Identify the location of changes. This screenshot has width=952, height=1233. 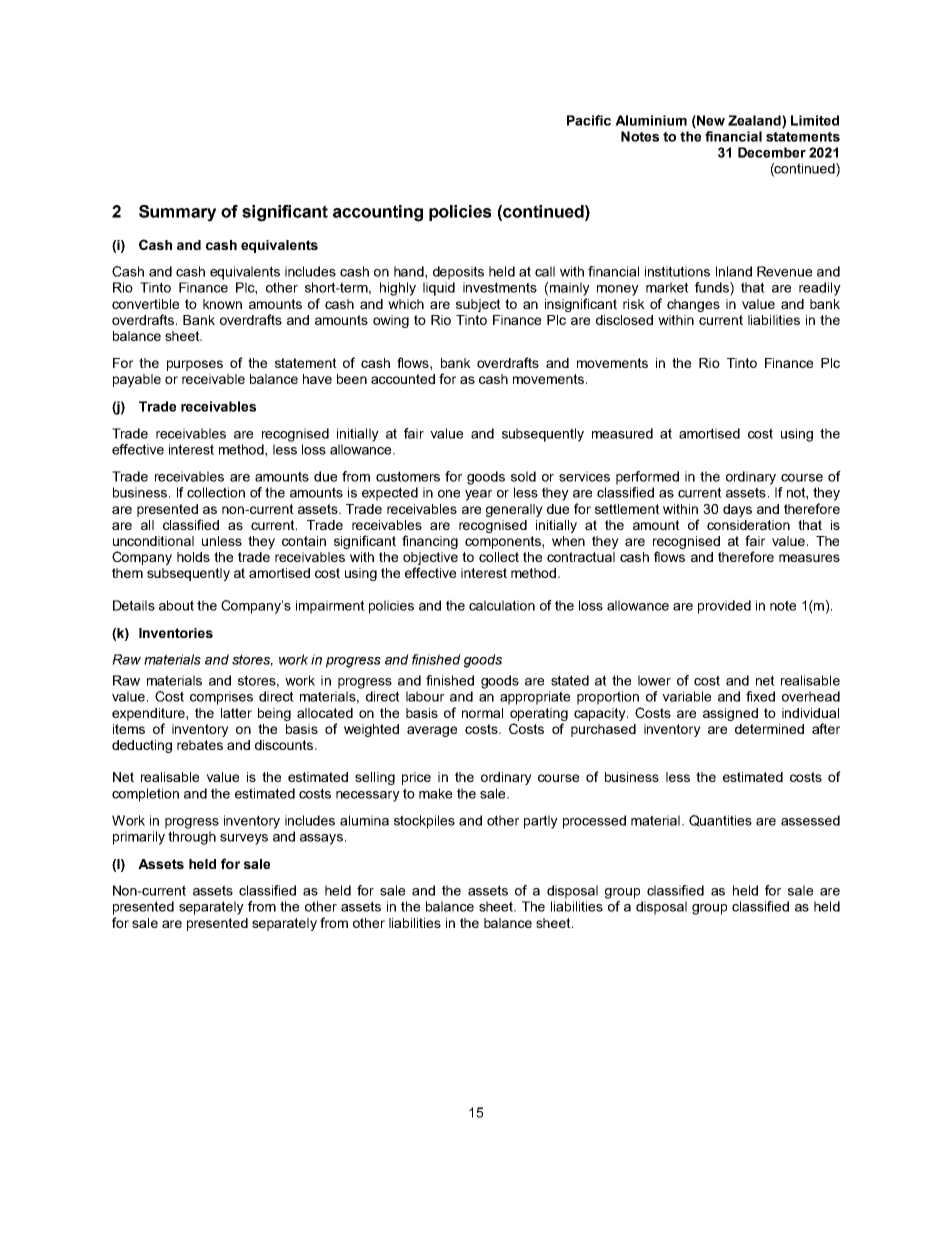
(693, 305).
